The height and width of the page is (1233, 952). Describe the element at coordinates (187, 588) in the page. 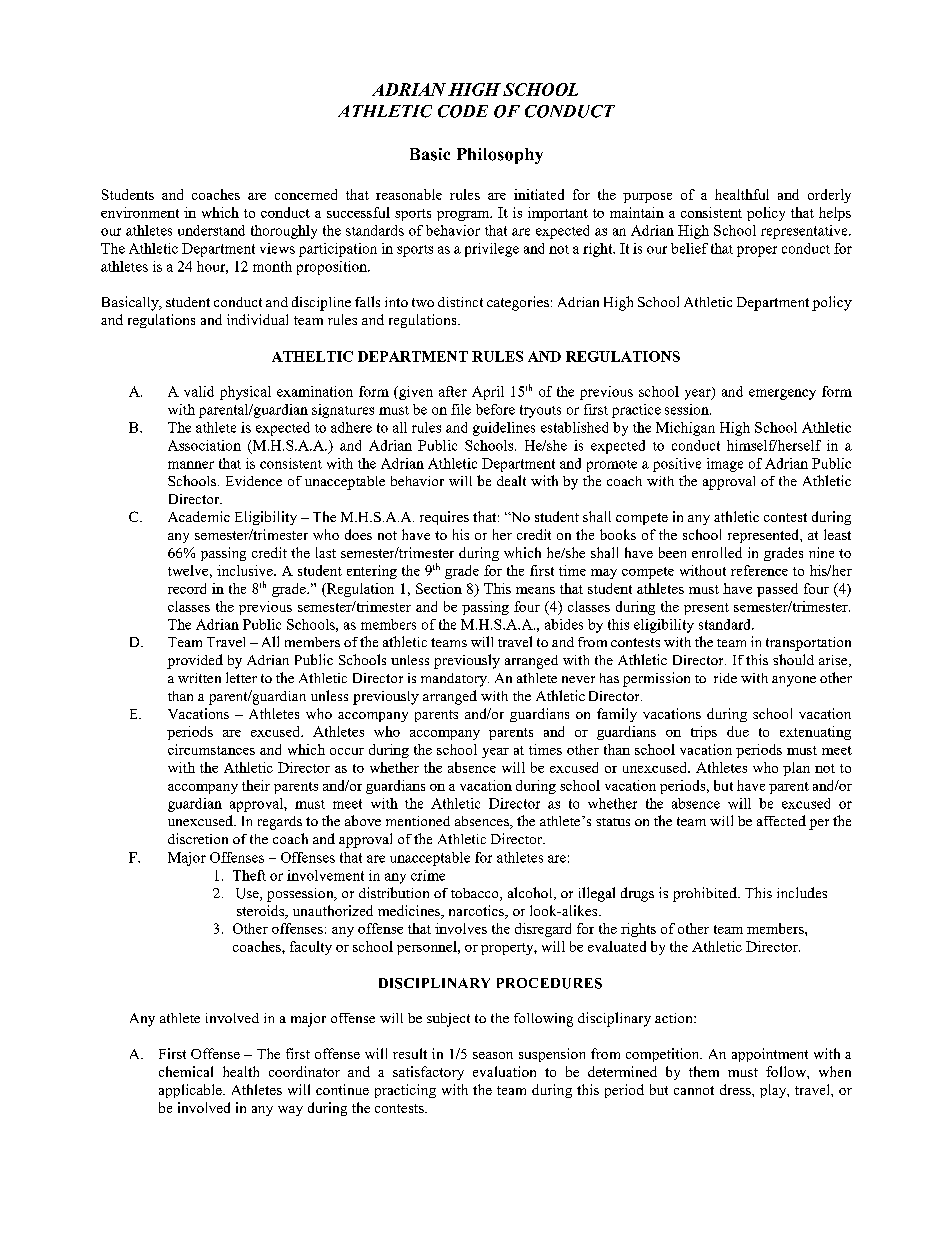

I see `record` at that location.
